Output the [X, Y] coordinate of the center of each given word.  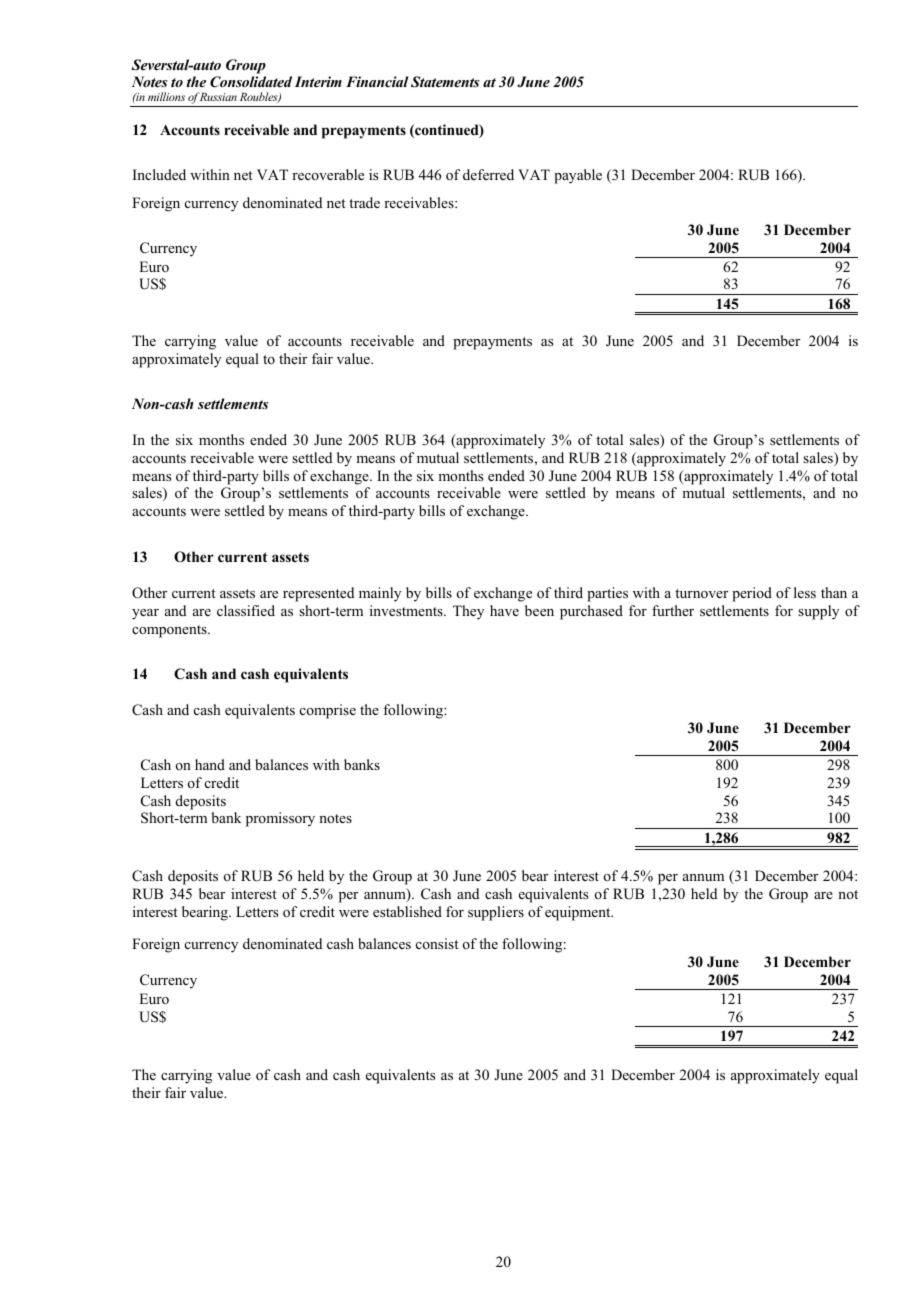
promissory [280, 819]
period [752, 594]
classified [246, 610]
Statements [445, 82]
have [504, 610]
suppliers [496, 913]
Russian [217, 96]
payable [578, 176]
